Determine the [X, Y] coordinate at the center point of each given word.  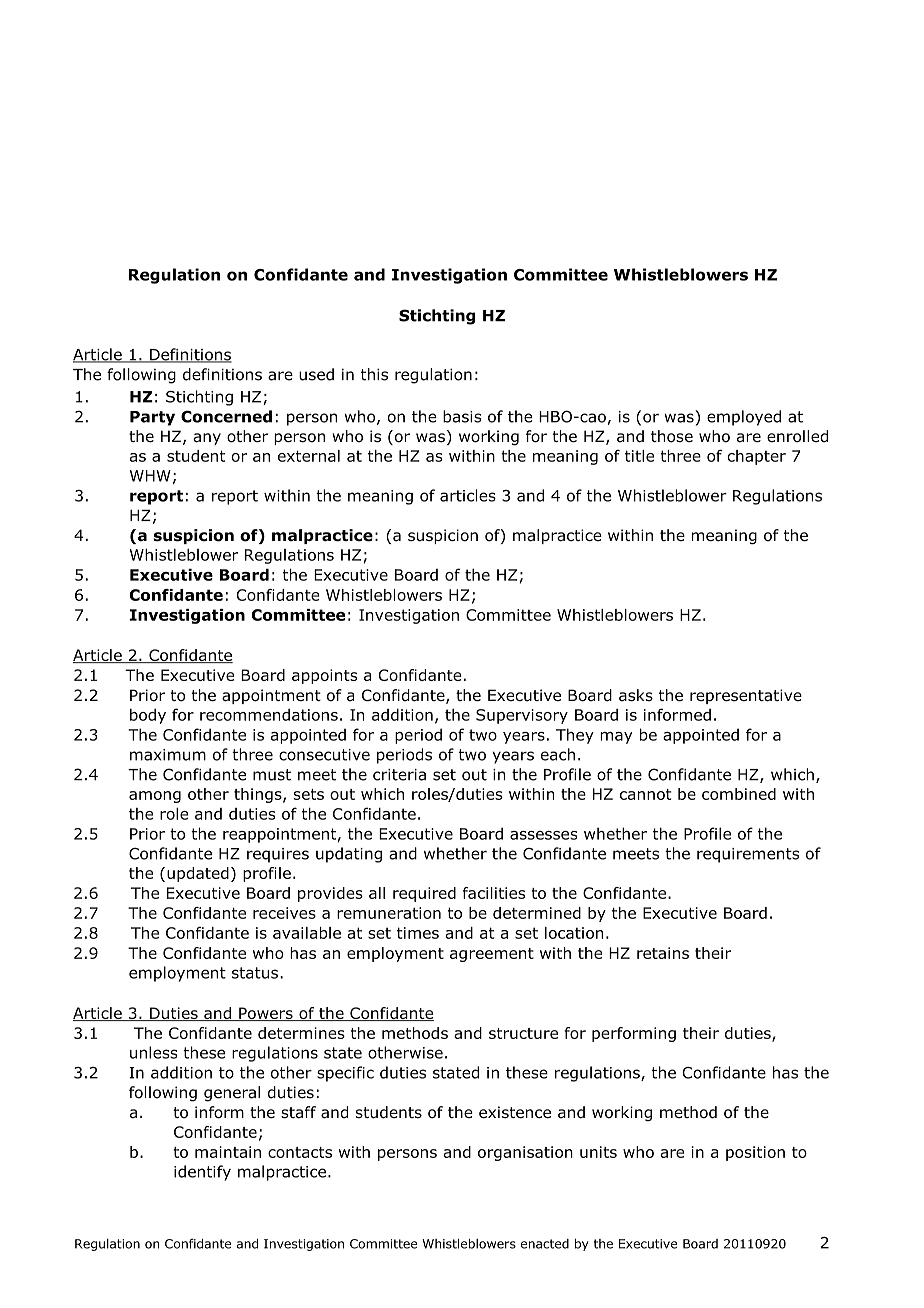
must [272, 775]
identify [202, 1173]
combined [739, 794]
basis [462, 416]
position [755, 1153]
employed [744, 418]
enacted [545, 1244]
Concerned [226, 416]
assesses [544, 835]
